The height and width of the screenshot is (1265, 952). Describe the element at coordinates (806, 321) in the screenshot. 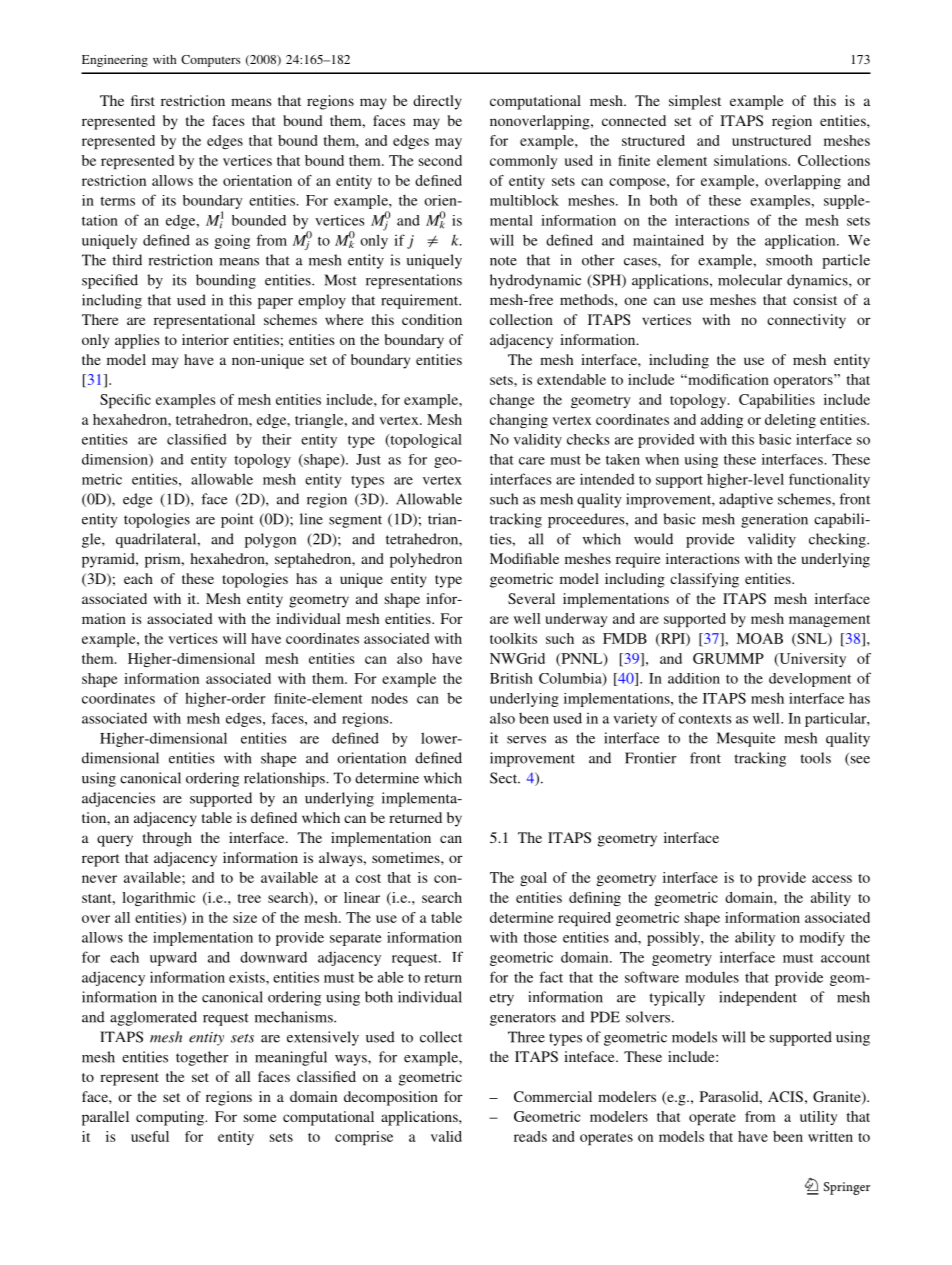

I see `connectivity` at that location.
